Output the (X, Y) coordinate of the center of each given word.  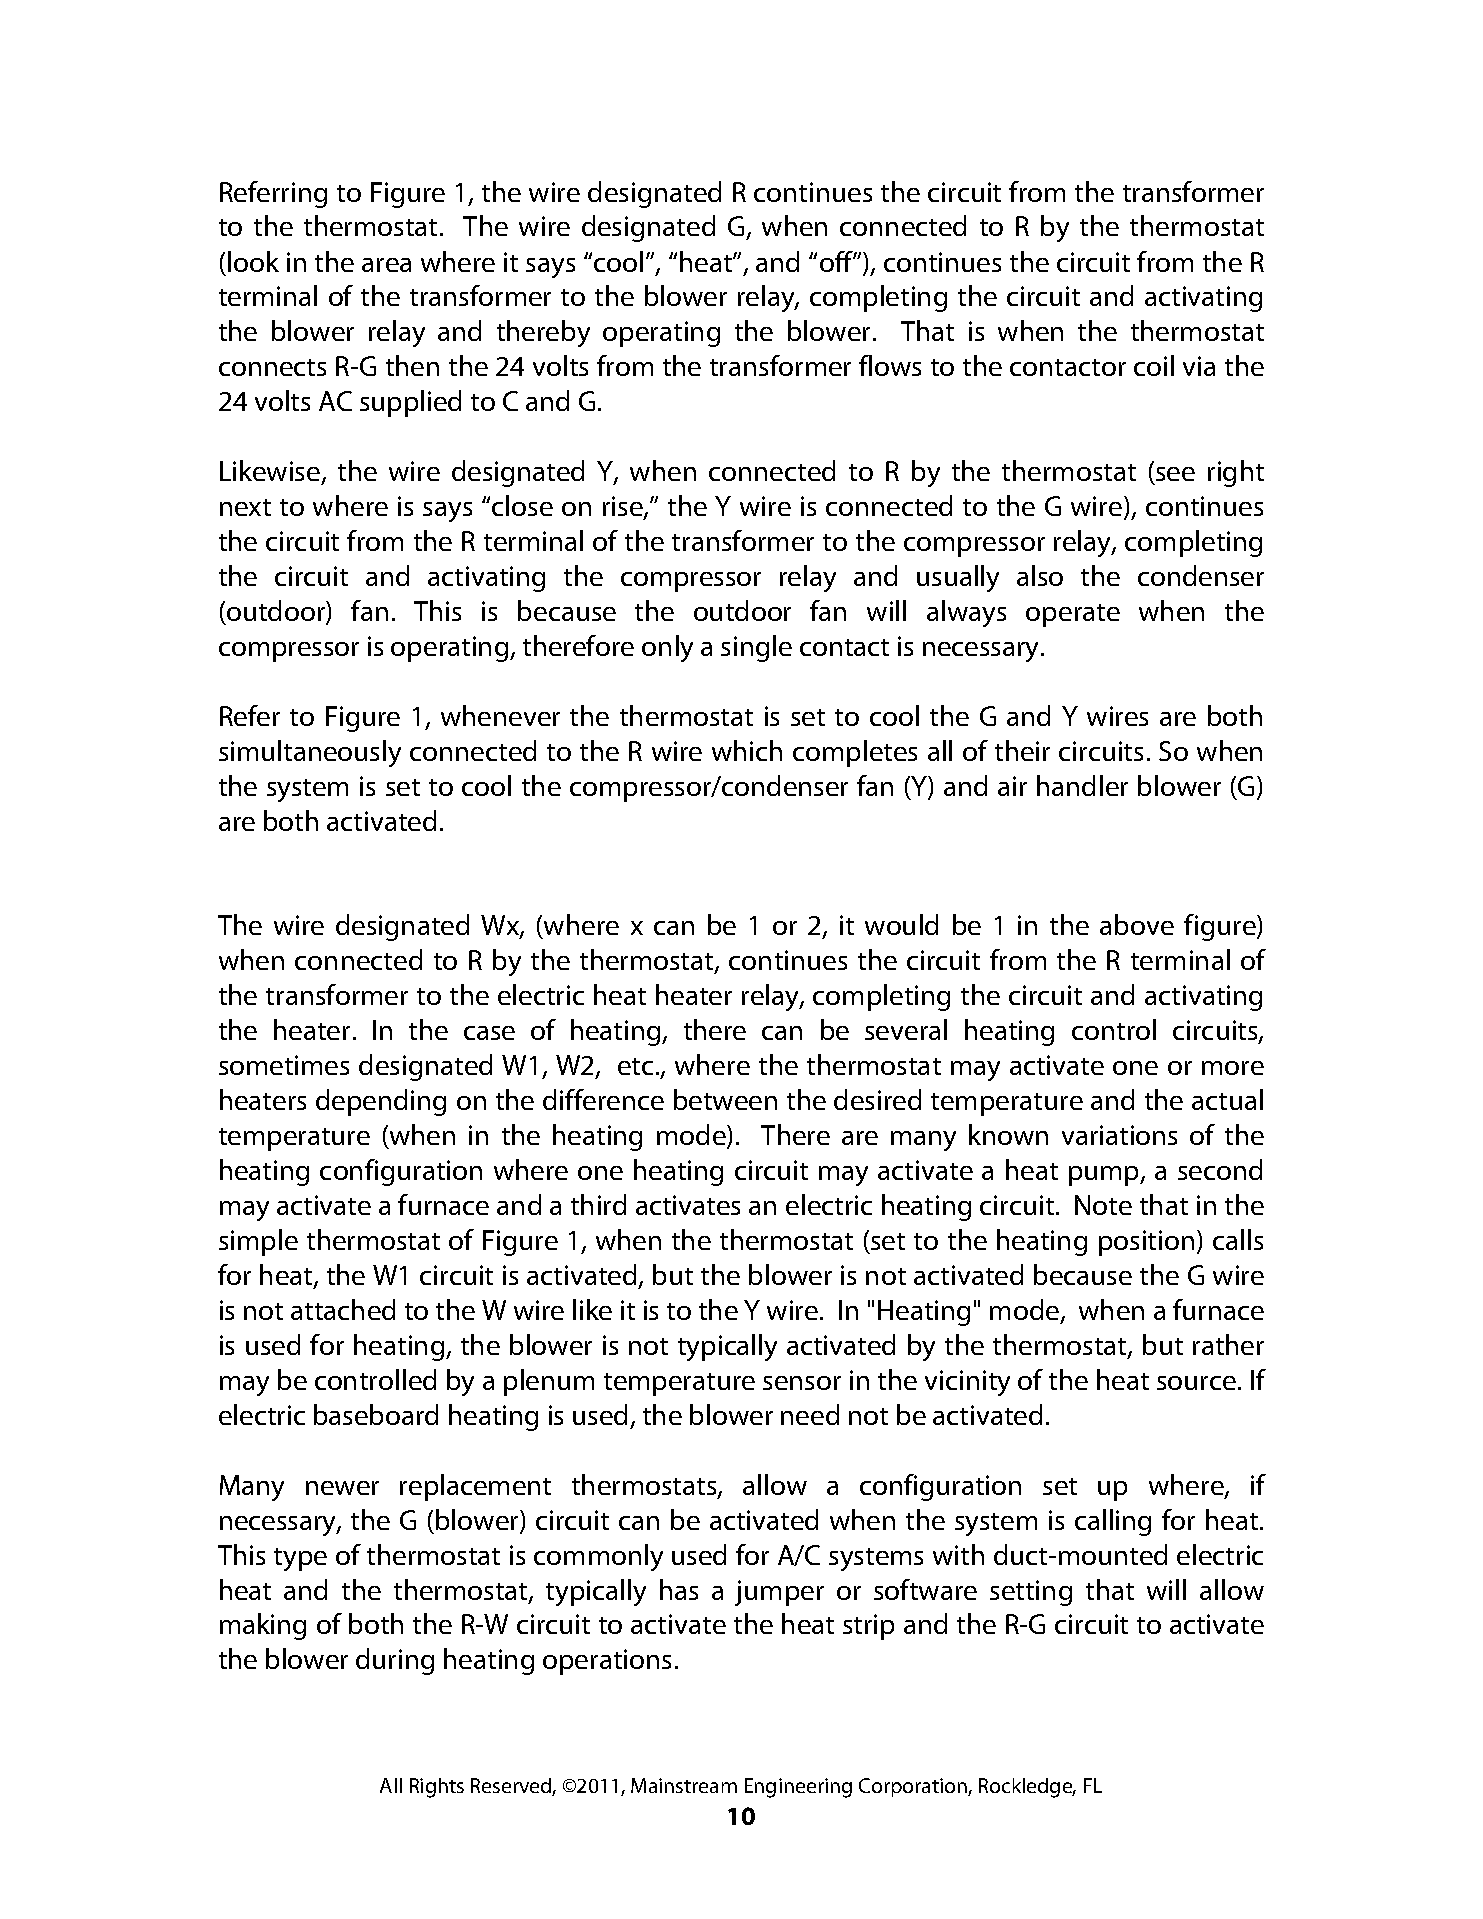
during (395, 1661)
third (598, 1204)
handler (1082, 785)
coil (1154, 365)
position (1146, 1243)
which (747, 750)
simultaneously (310, 753)
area (386, 265)
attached (343, 1309)
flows (890, 365)
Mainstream (684, 1785)
